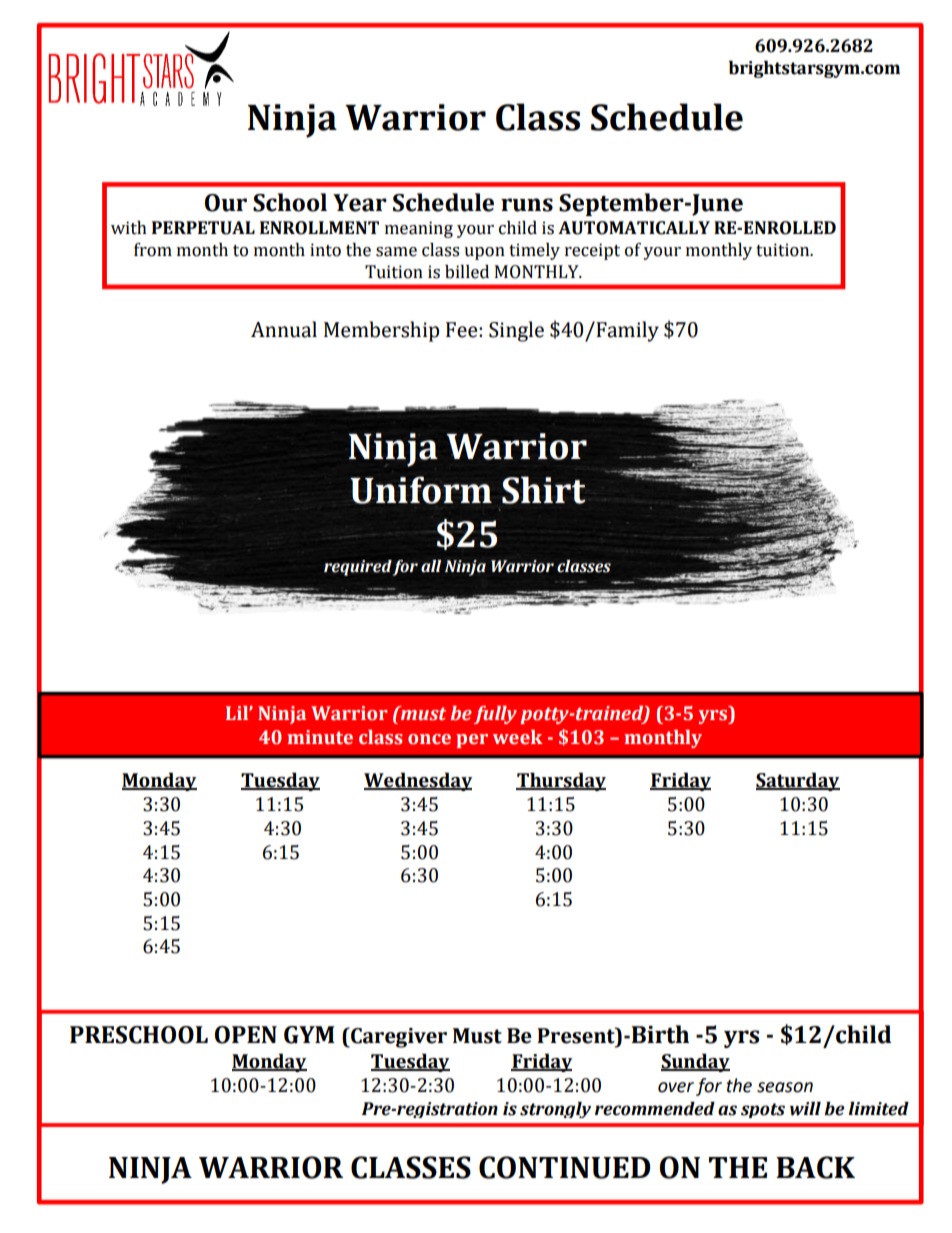 The width and height of the screenshot is (952, 1233). What do you see at coordinates (634, 228) in the screenshot?
I see `AUTOMATICALLY` at bounding box center [634, 228].
